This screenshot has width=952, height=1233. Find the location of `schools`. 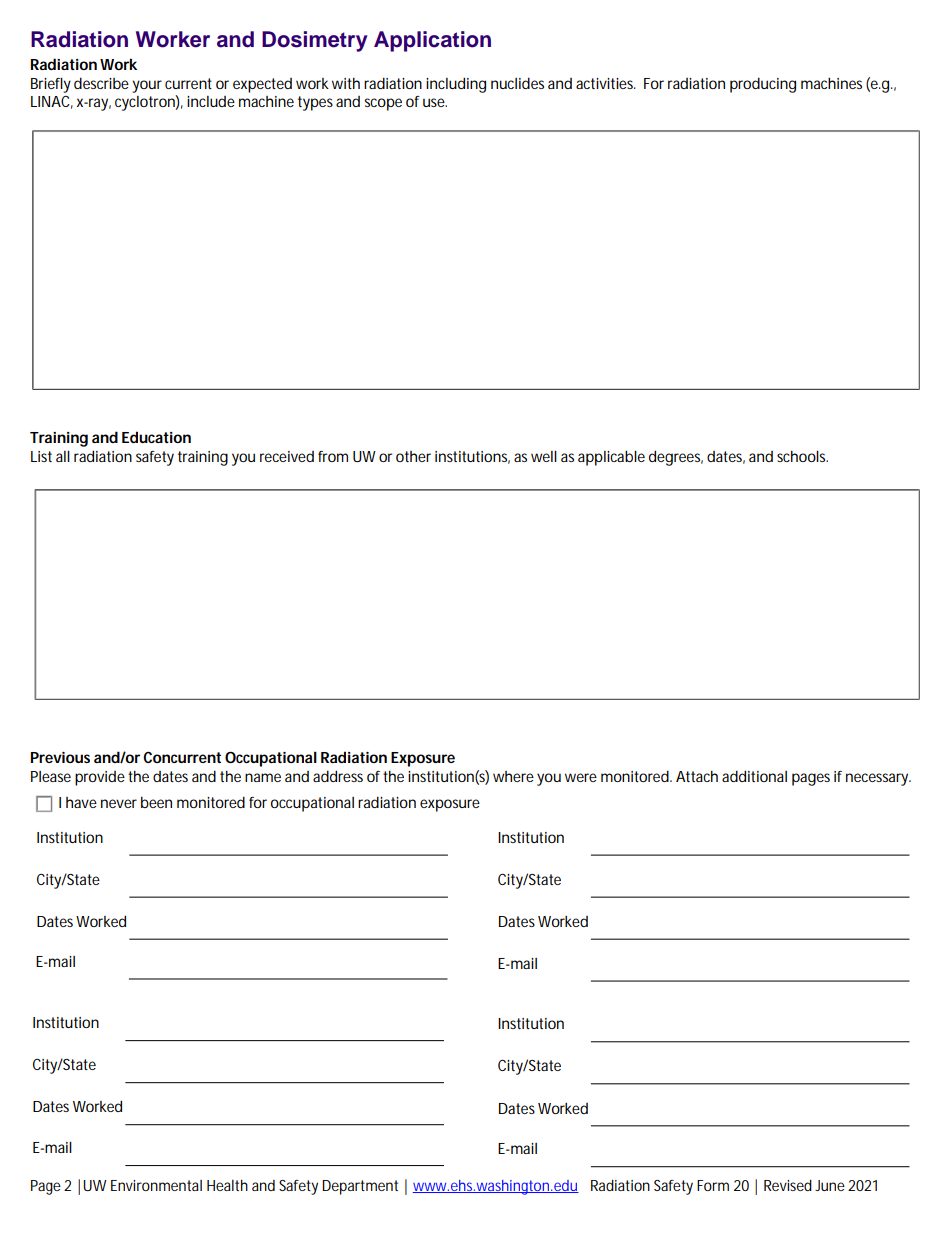

schools is located at coordinates (802, 456).
